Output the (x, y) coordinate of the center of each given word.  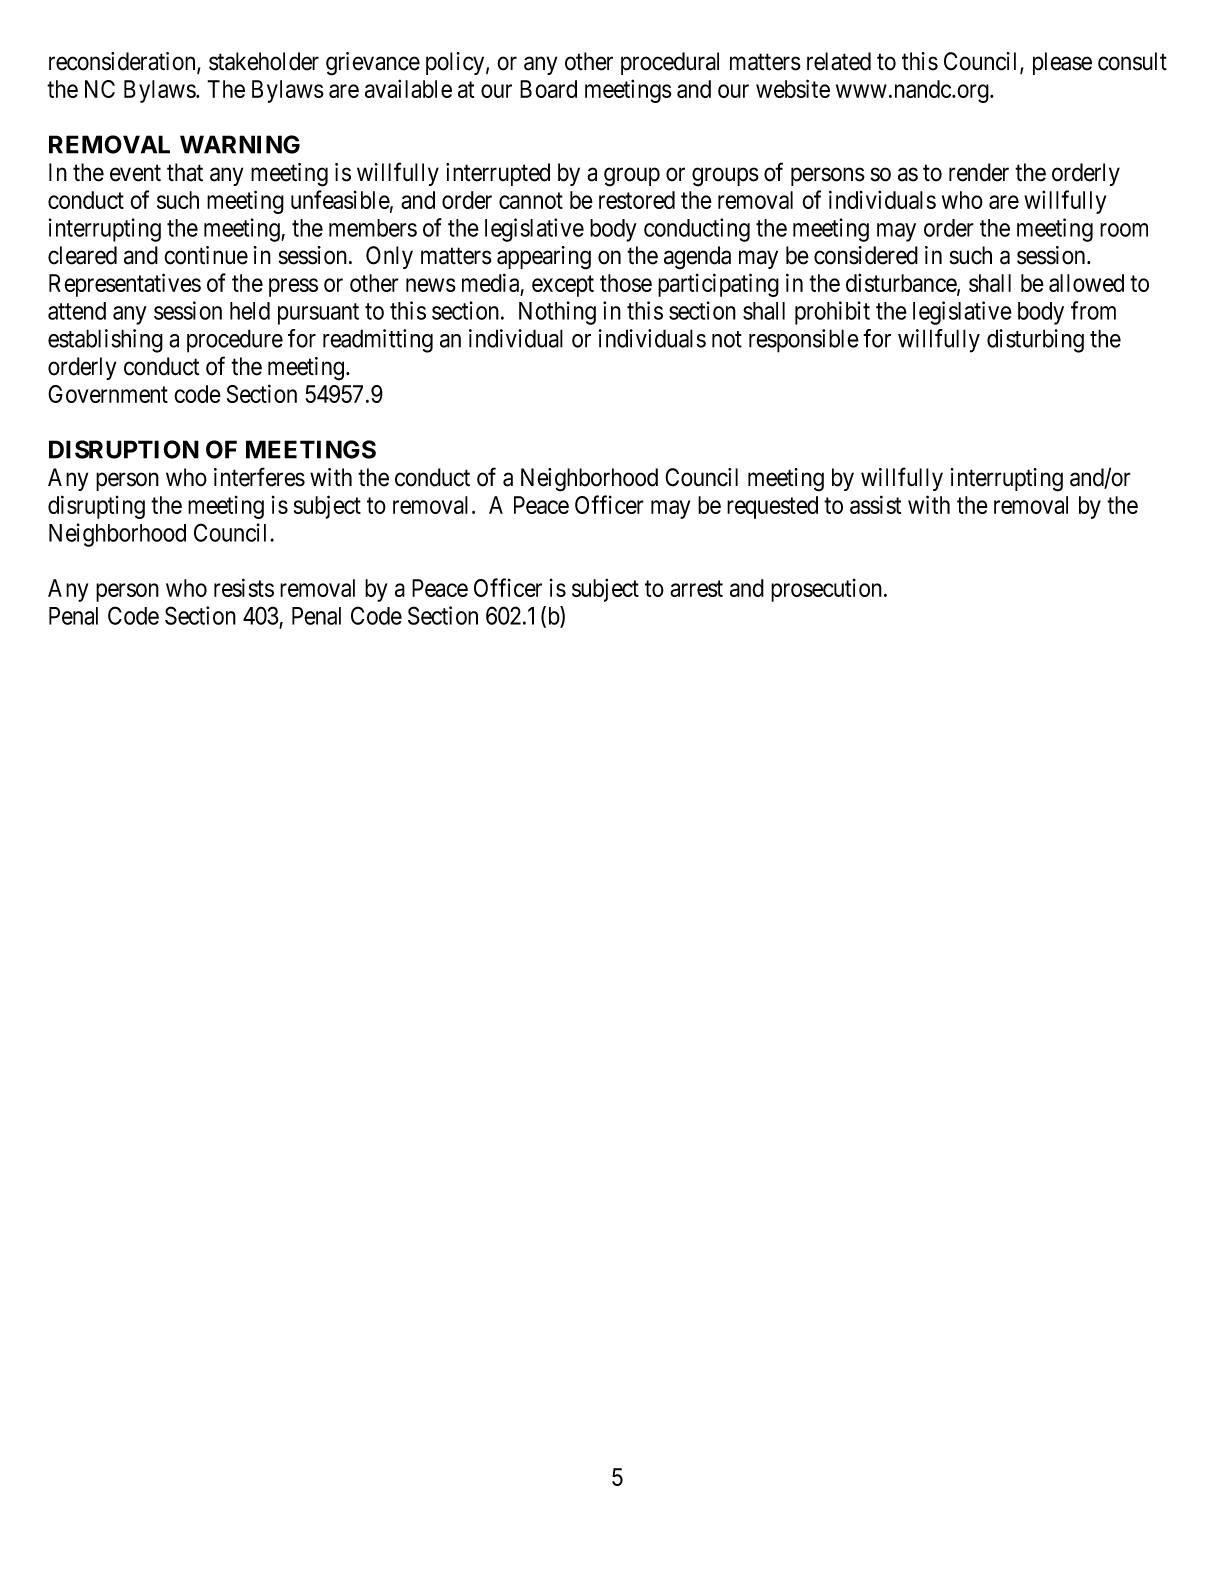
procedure (235, 341)
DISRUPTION (124, 449)
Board (548, 89)
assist (875, 504)
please (1062, 63)
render (979, 172)
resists (244, 587)
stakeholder (264, 61)
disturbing (1035, 341)
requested (772, 507)
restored (637, 200)
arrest (696, 589)
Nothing (557, 313)
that (185, 172)
